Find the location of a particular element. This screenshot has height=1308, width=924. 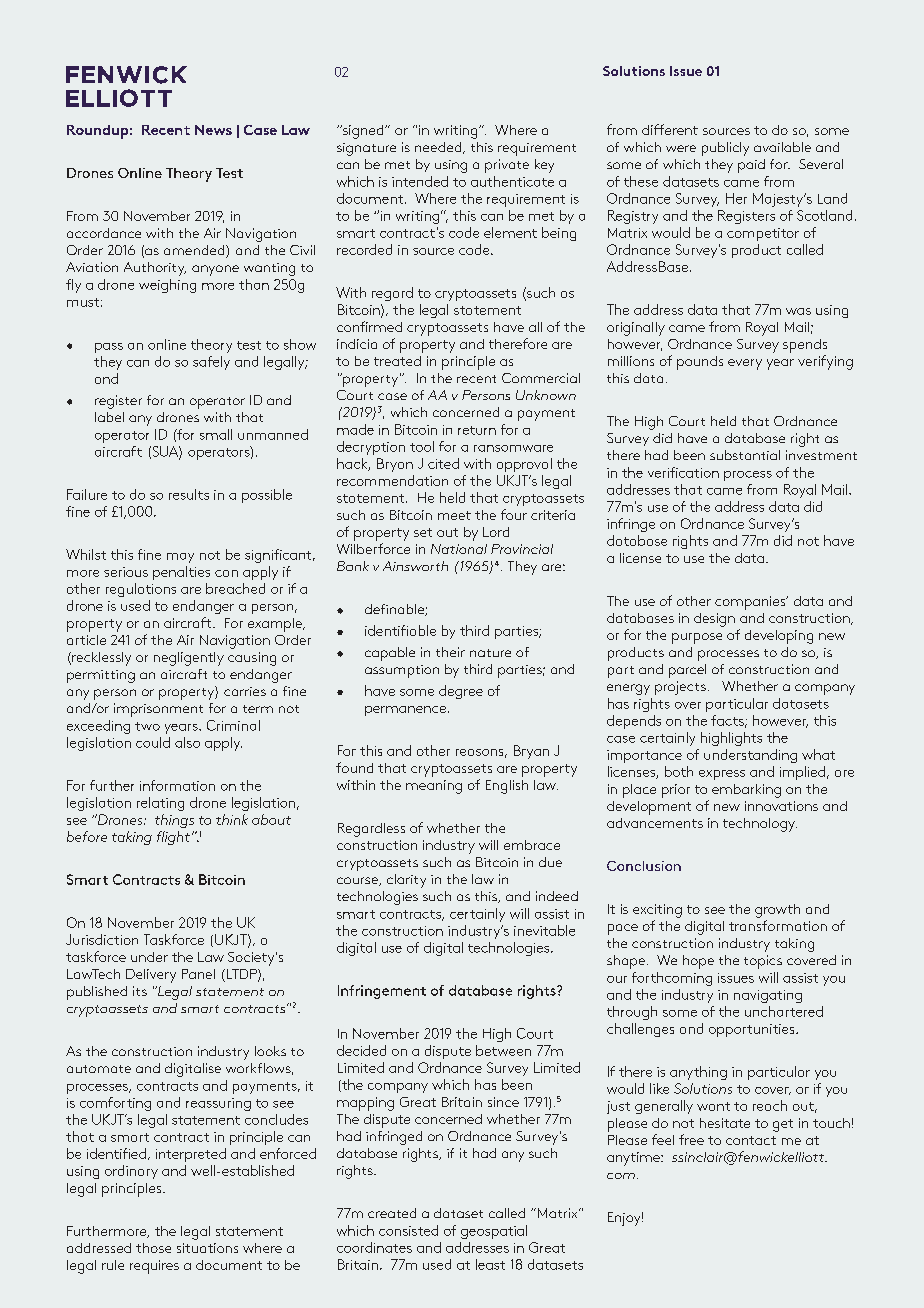

degree is located at coordinates (461, 692).
